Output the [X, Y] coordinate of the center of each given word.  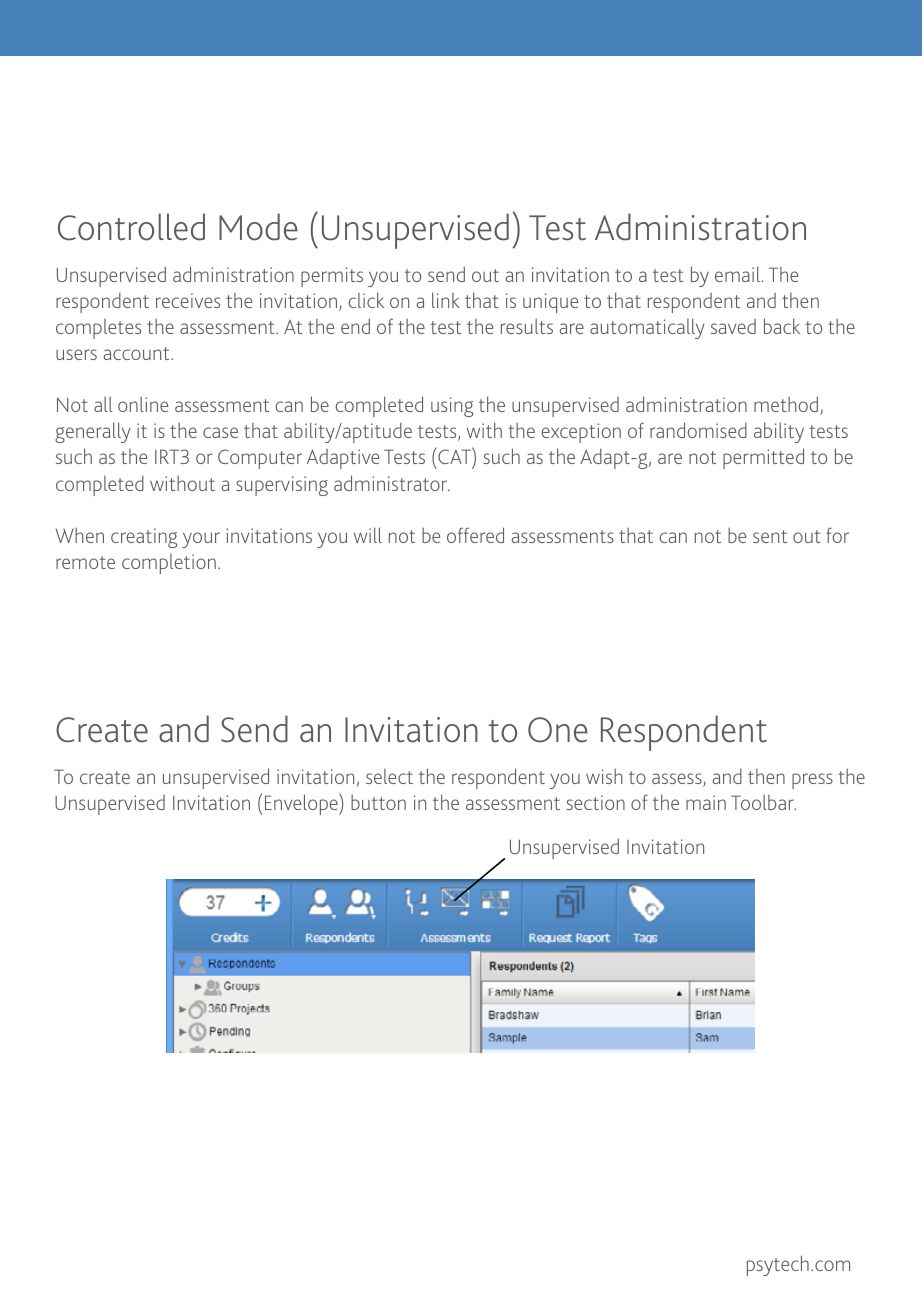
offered [475, 535]
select [389, 776]
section [595, 802]
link [445, 300]
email [739, 274]
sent [770, 536]
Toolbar [763, 802]
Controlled [131, 227]
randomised [698, 430]
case [220, 432]
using [452, 407]
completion [169, 564]
